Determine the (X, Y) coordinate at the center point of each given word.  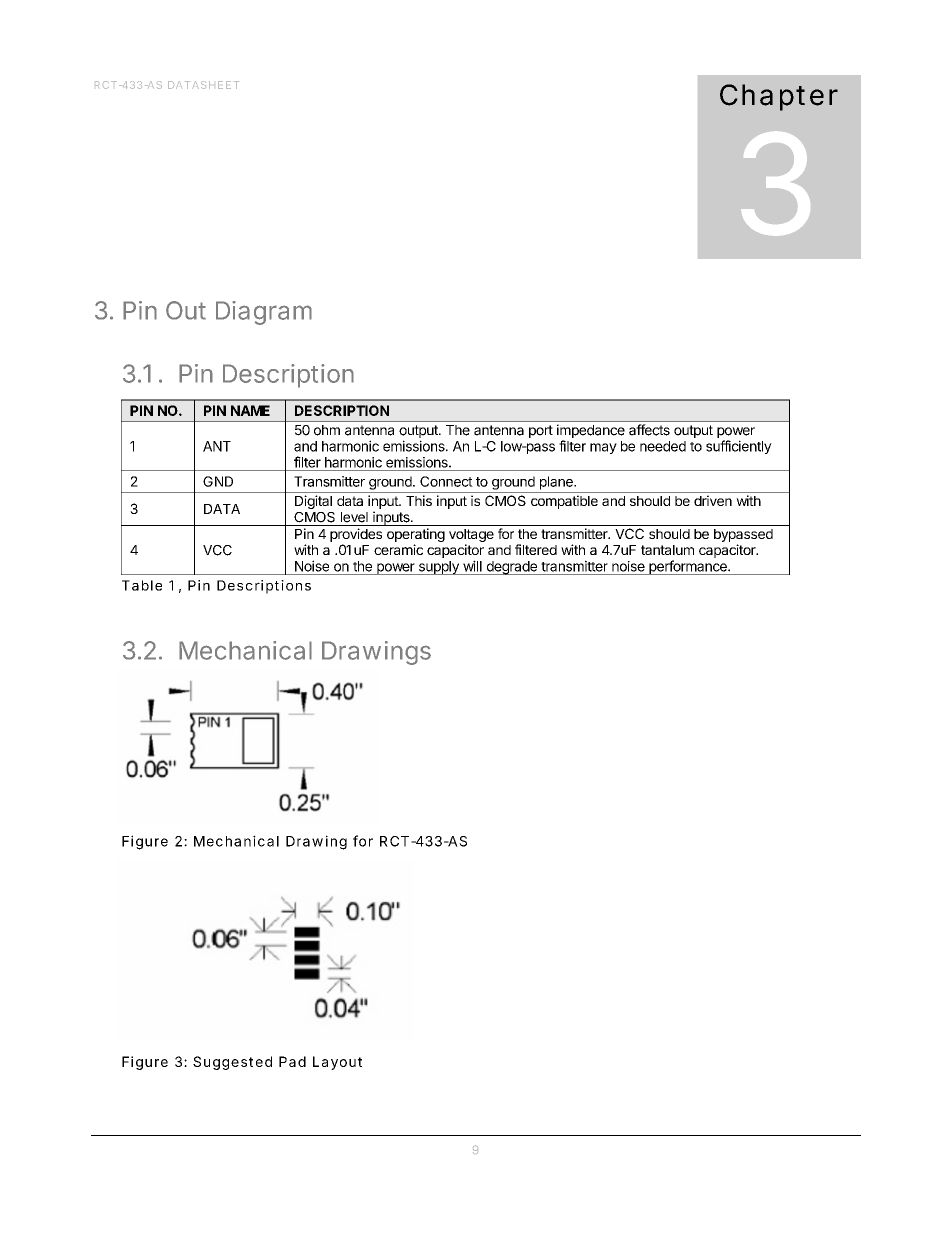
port (541, 431)
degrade (511, 568)
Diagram (264, 313)
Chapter (779, 97)
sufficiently (739, 447)
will (472, 566)
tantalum (667, 550)
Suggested (232, 1063)
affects (649, 430)
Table (142, 585)
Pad (292, 1061)
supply (438, 568)
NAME (250, 410)
